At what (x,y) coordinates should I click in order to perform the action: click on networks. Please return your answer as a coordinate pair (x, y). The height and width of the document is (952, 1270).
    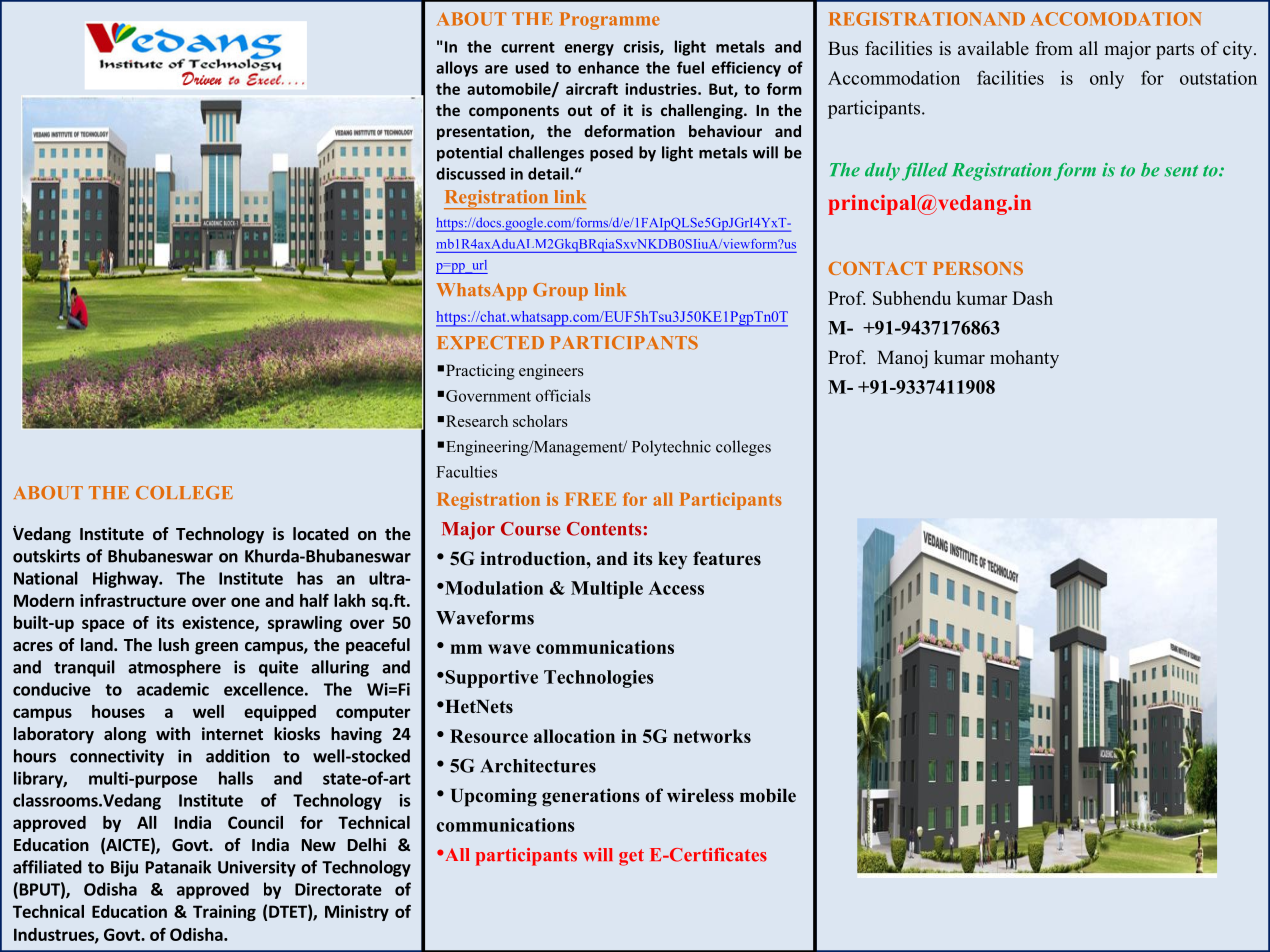
    Looking at the image, I should click on (712, 736).
